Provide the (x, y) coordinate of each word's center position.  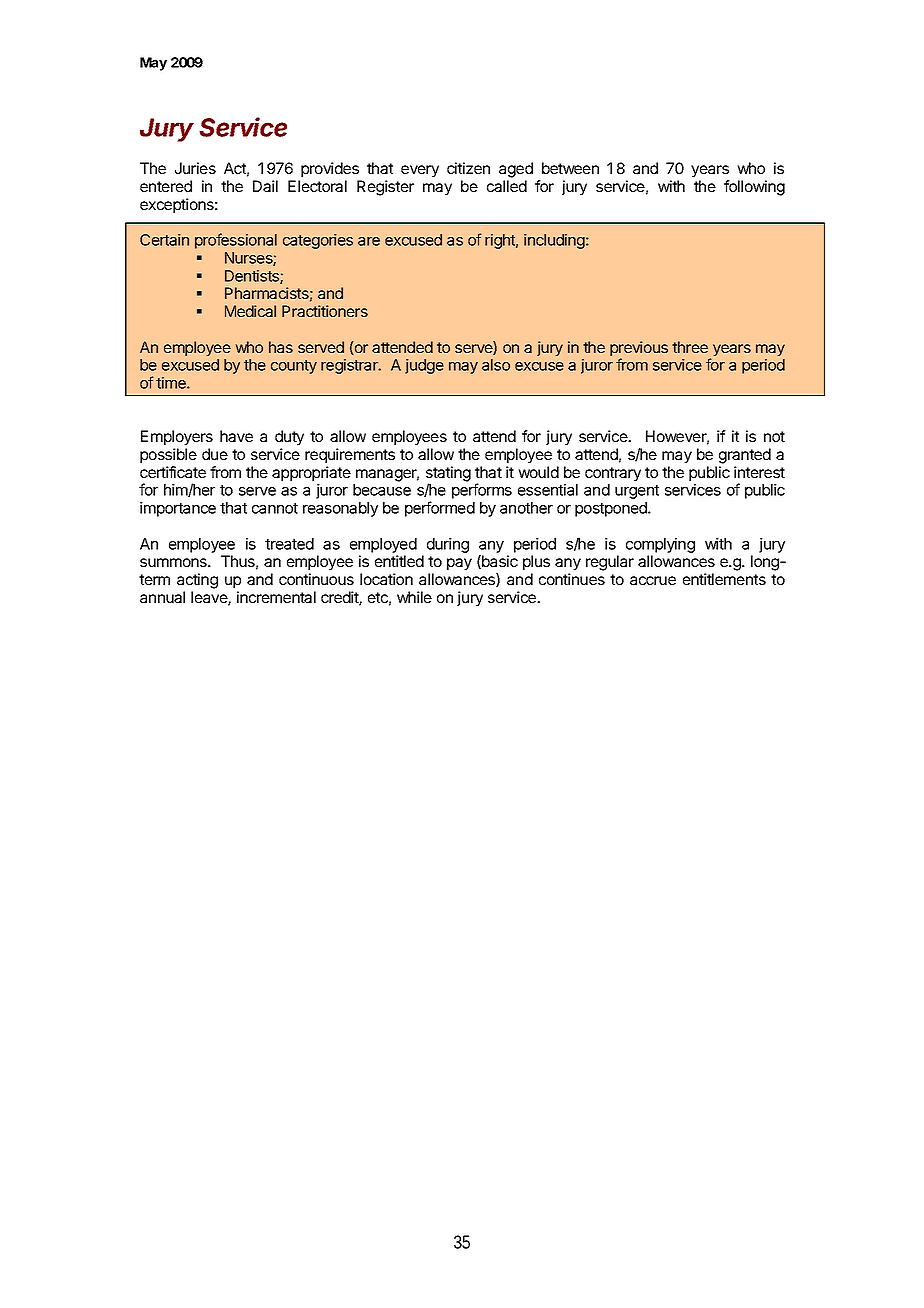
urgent (637, 492)
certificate (173, 472)
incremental (276, 597)
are (369, 241)
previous (639, 350)
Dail (265, 186)
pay (459, 564)
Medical (250, 311)
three (690, 347)
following (754, 188)
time (172, 383)
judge (424, 366)
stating (448, 475)
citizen (468, 168)
